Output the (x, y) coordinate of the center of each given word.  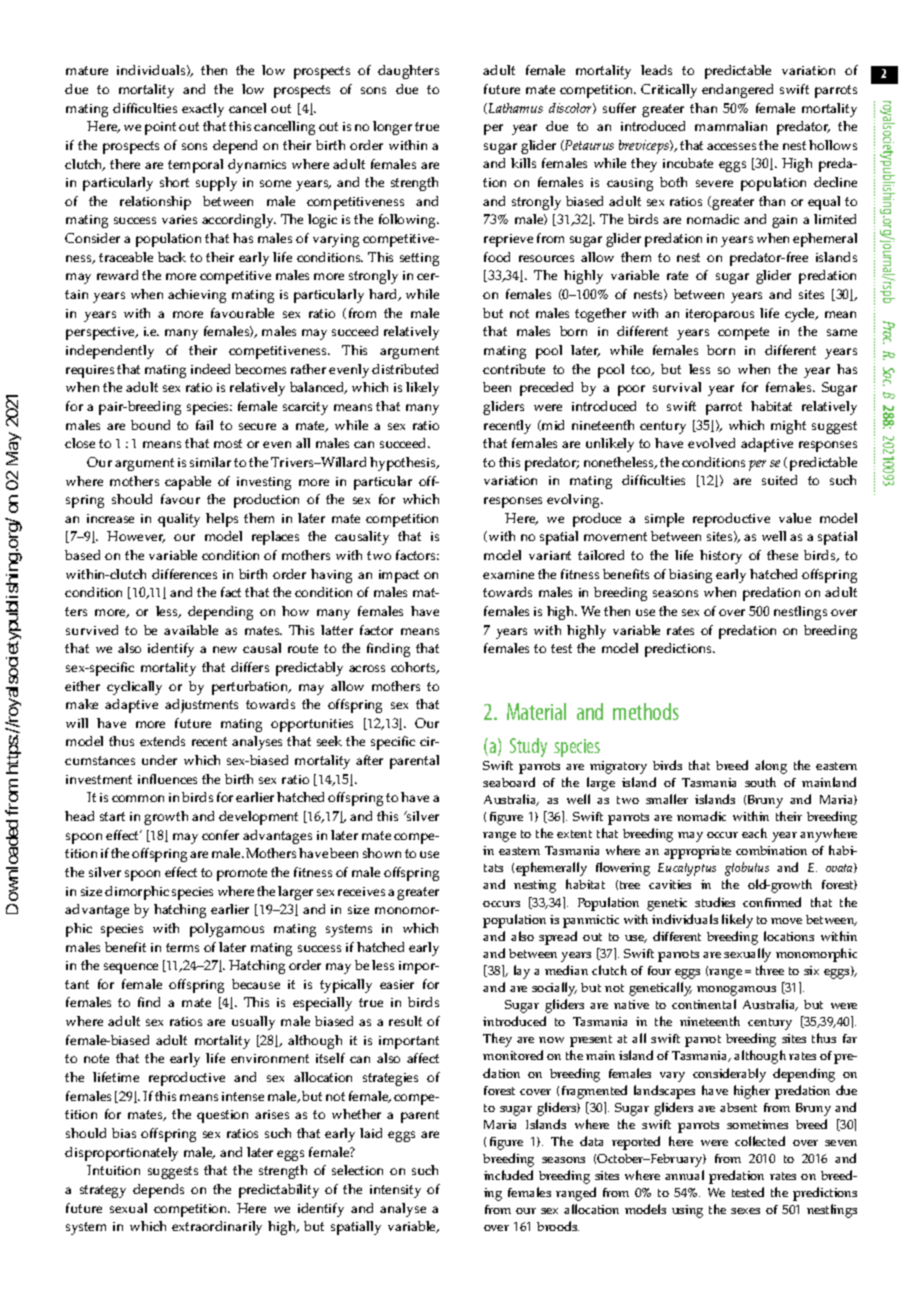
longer (392, 128)
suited (779, 480)
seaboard (509, 782)
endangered (737, 91)
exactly (203, 110)
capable (188, 483)
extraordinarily (217, 1228)
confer (220, 835)
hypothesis (404, 464)
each (754, 833)
